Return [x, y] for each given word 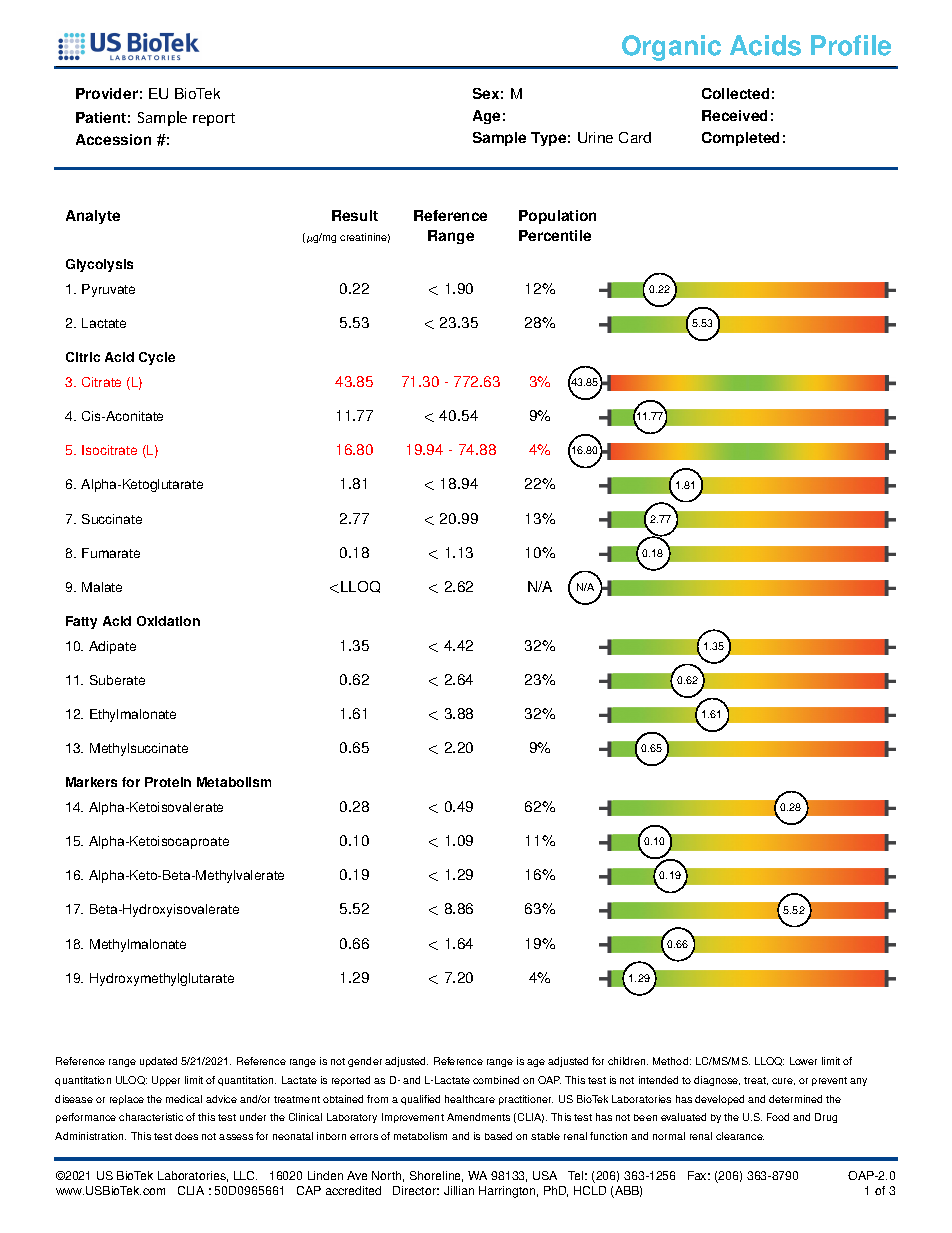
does [186, 1136]
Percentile [555, 235]
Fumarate [111, 553]
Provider [107, 93]
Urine [595, 137]
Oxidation [168, 621]
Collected [735, 93]
